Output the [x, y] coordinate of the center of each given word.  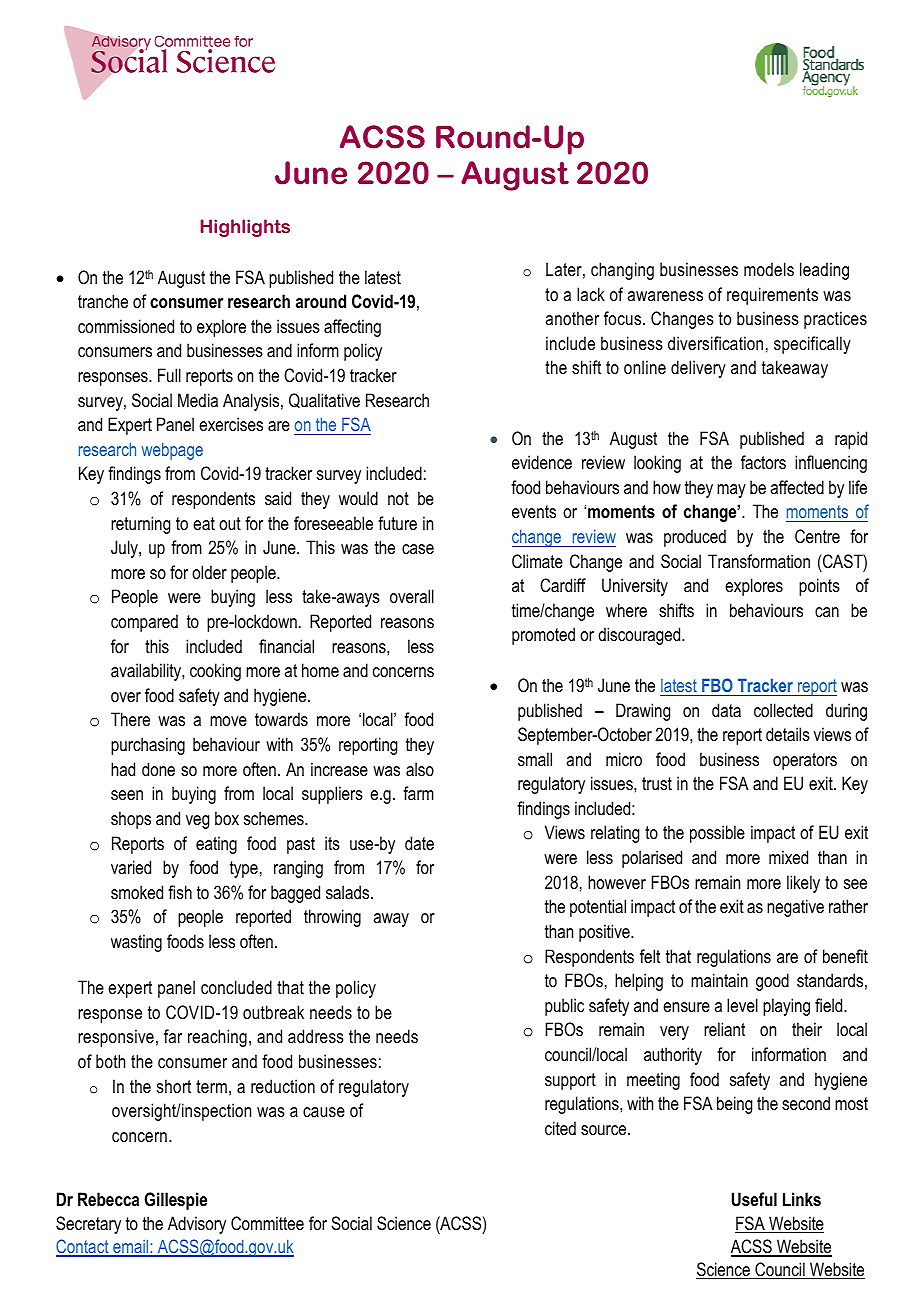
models [769, 269]
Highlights [245, 228]
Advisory [197, 1225]
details [788, 734]
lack [591, 294]
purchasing [148, 746]
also [420, 769]
